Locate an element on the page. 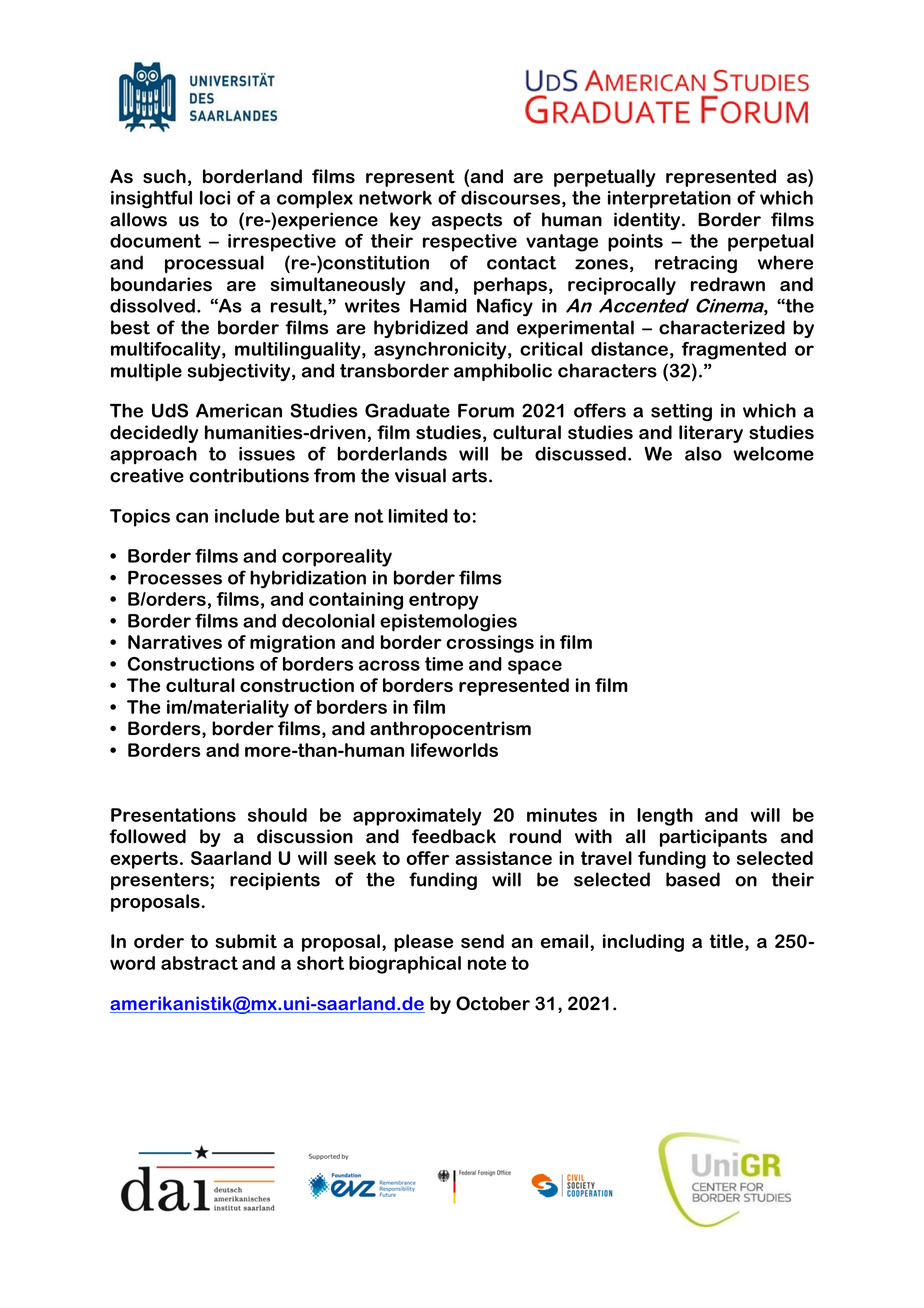 Image resolution: width=924 pixels, height=1308 pixels. anthropocentrism is located at coordinates (450, 730).
